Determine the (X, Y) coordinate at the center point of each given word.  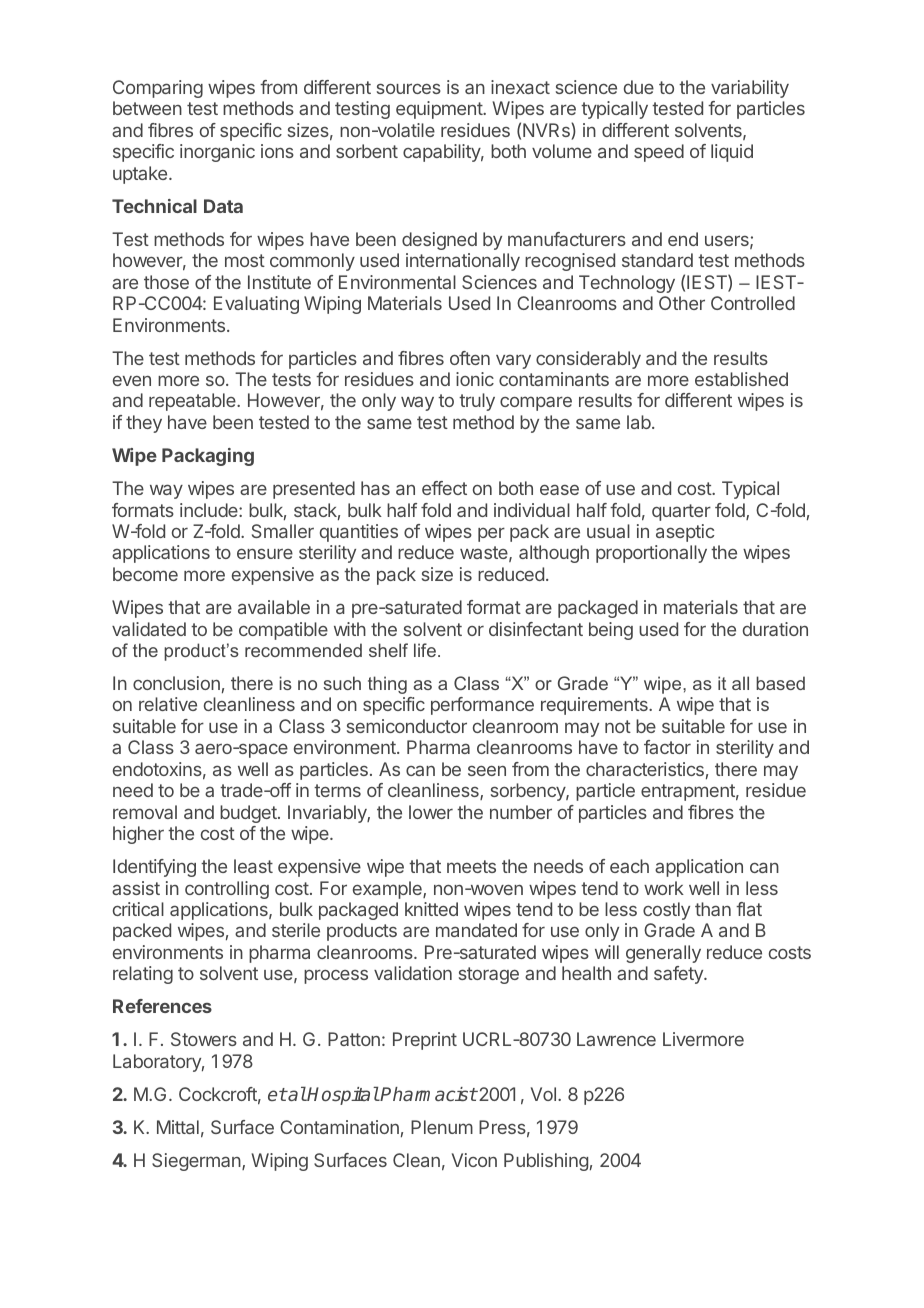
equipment (440, 110)
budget (249, 814)
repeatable (193, 402)
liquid (732, 153)
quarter (681, 512)
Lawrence (616, 1039)
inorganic (217, 153)
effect (444, 488)
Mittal (178, 1127)
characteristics (645, 769)
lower (431, 812)
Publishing (546, 1162)
